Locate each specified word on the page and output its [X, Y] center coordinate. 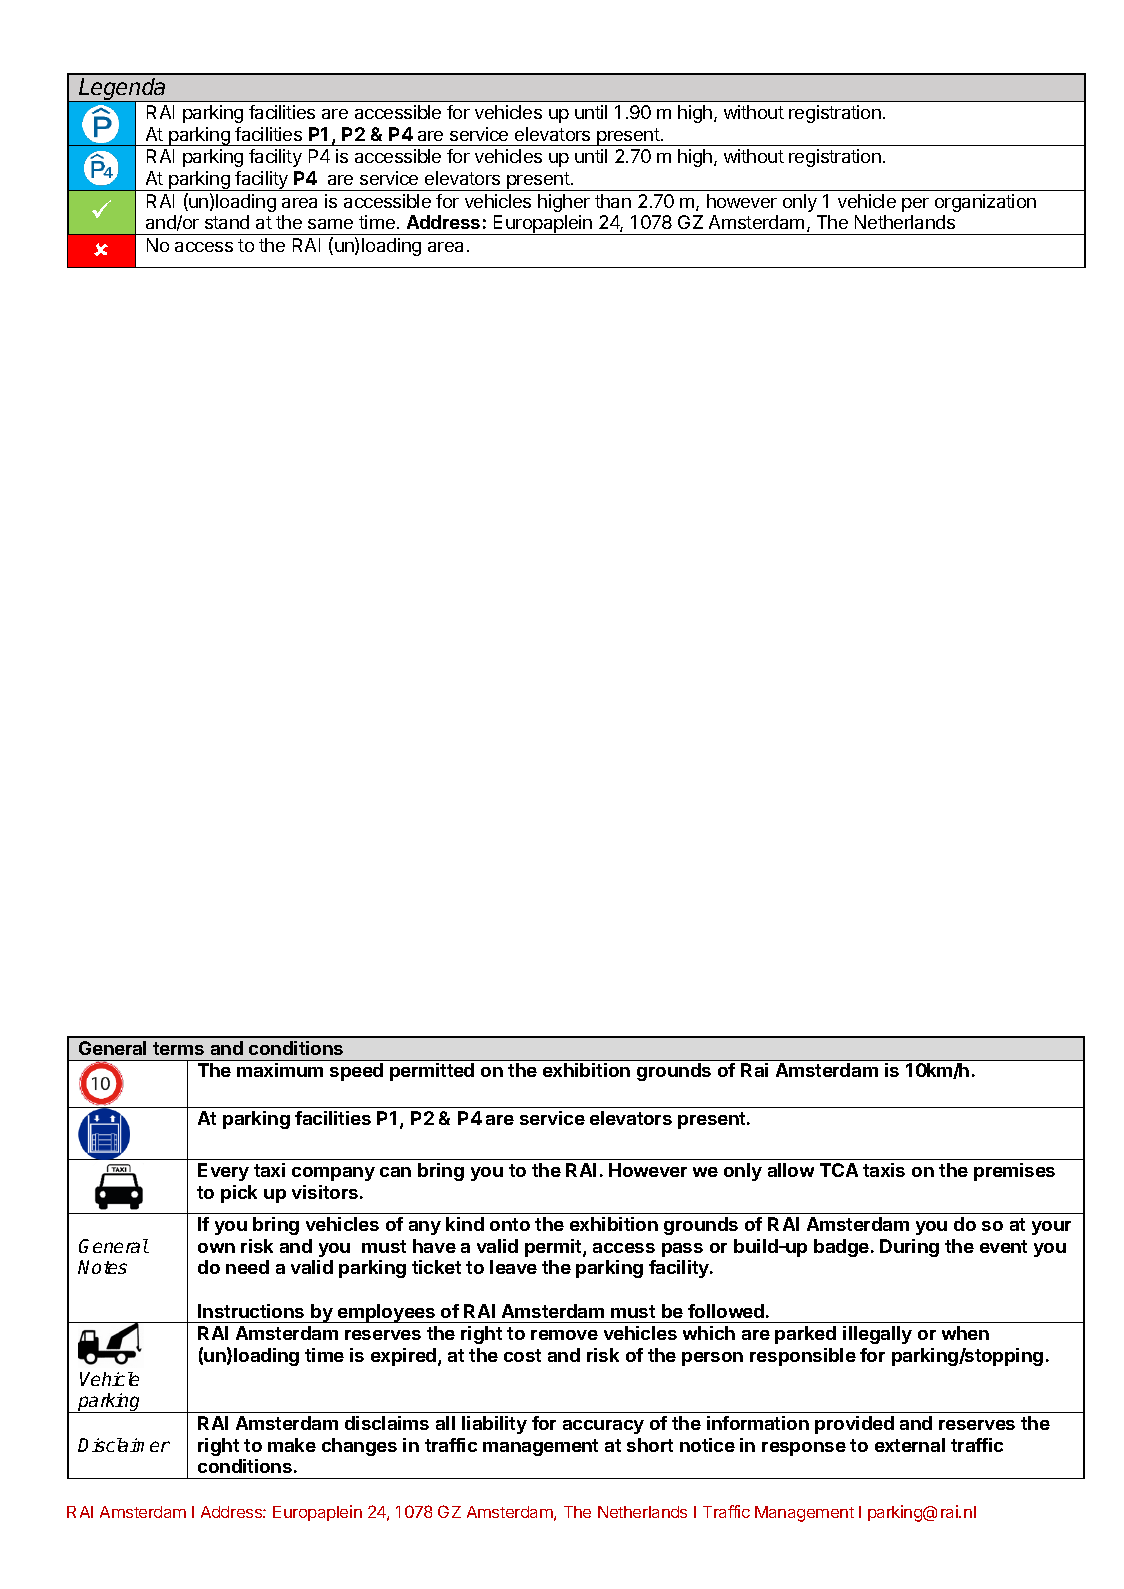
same [330, 224]
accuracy [603, 1427]
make [292, 1445]
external [910, 1445]
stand [227, 222]
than [613, 201]
